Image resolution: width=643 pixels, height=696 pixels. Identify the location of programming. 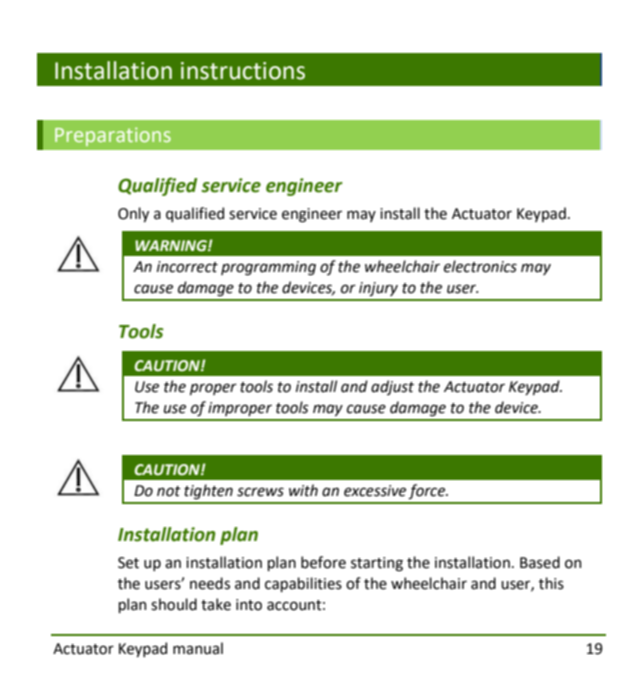
(268, 268).
